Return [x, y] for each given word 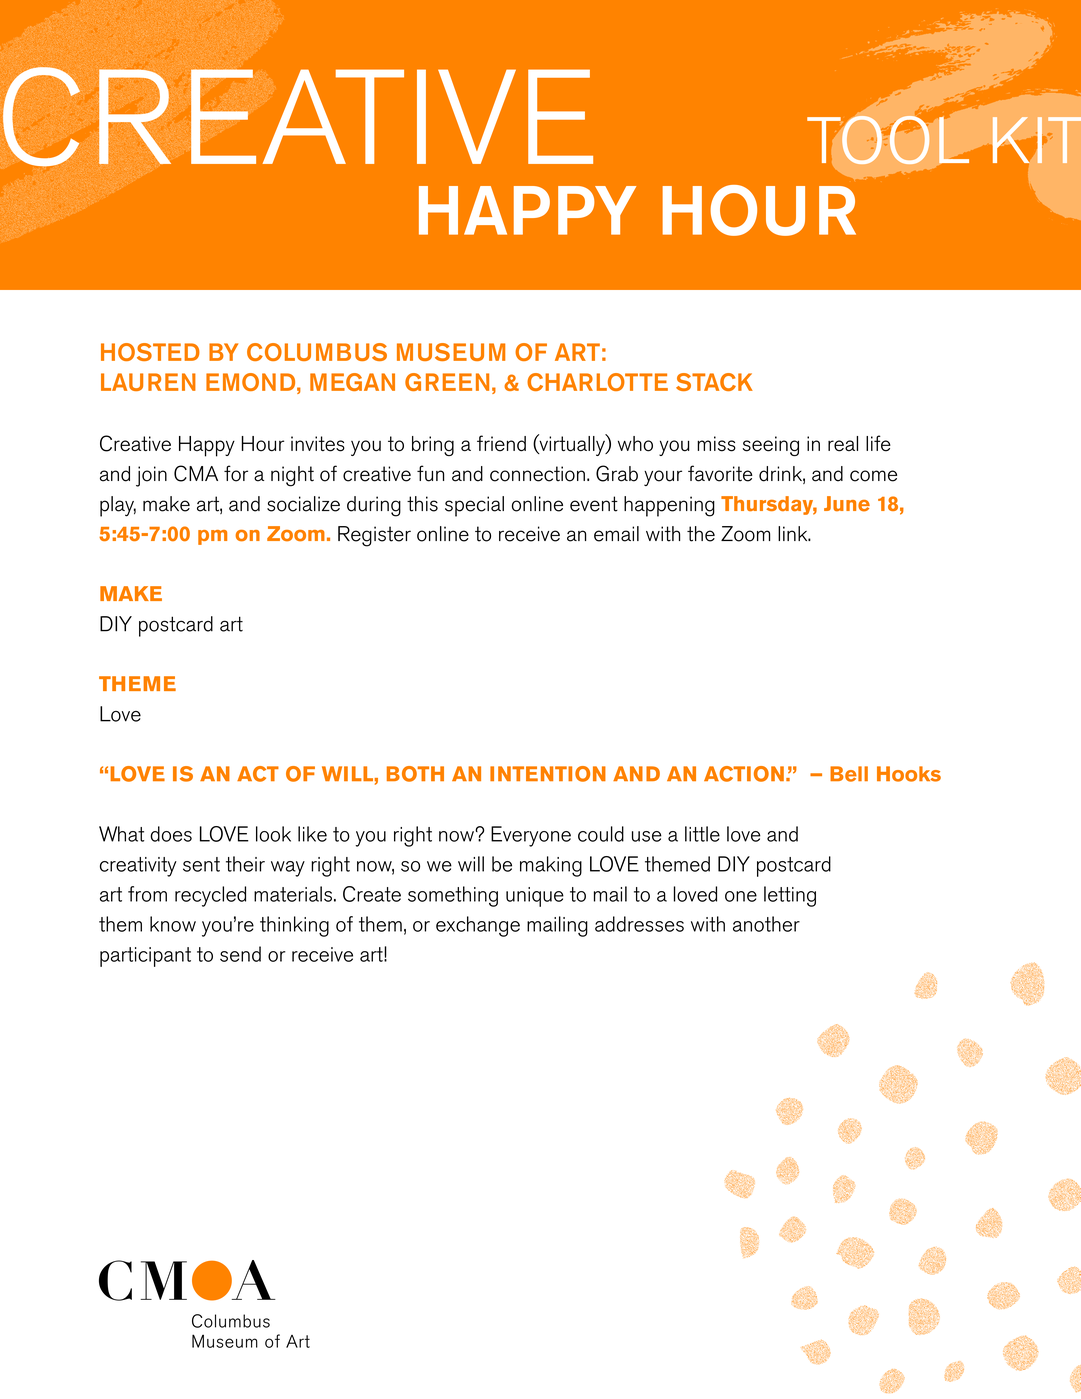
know [173, 924]
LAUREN [148, 382]
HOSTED [150, 352]
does [171, 834]
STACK [714, 382]
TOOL [888, 140]
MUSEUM [451, 352]
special [474, 506]
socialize [303, 504]
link [794, 533]
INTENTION [548, 774]
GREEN [447, 382]
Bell [849, 774]
